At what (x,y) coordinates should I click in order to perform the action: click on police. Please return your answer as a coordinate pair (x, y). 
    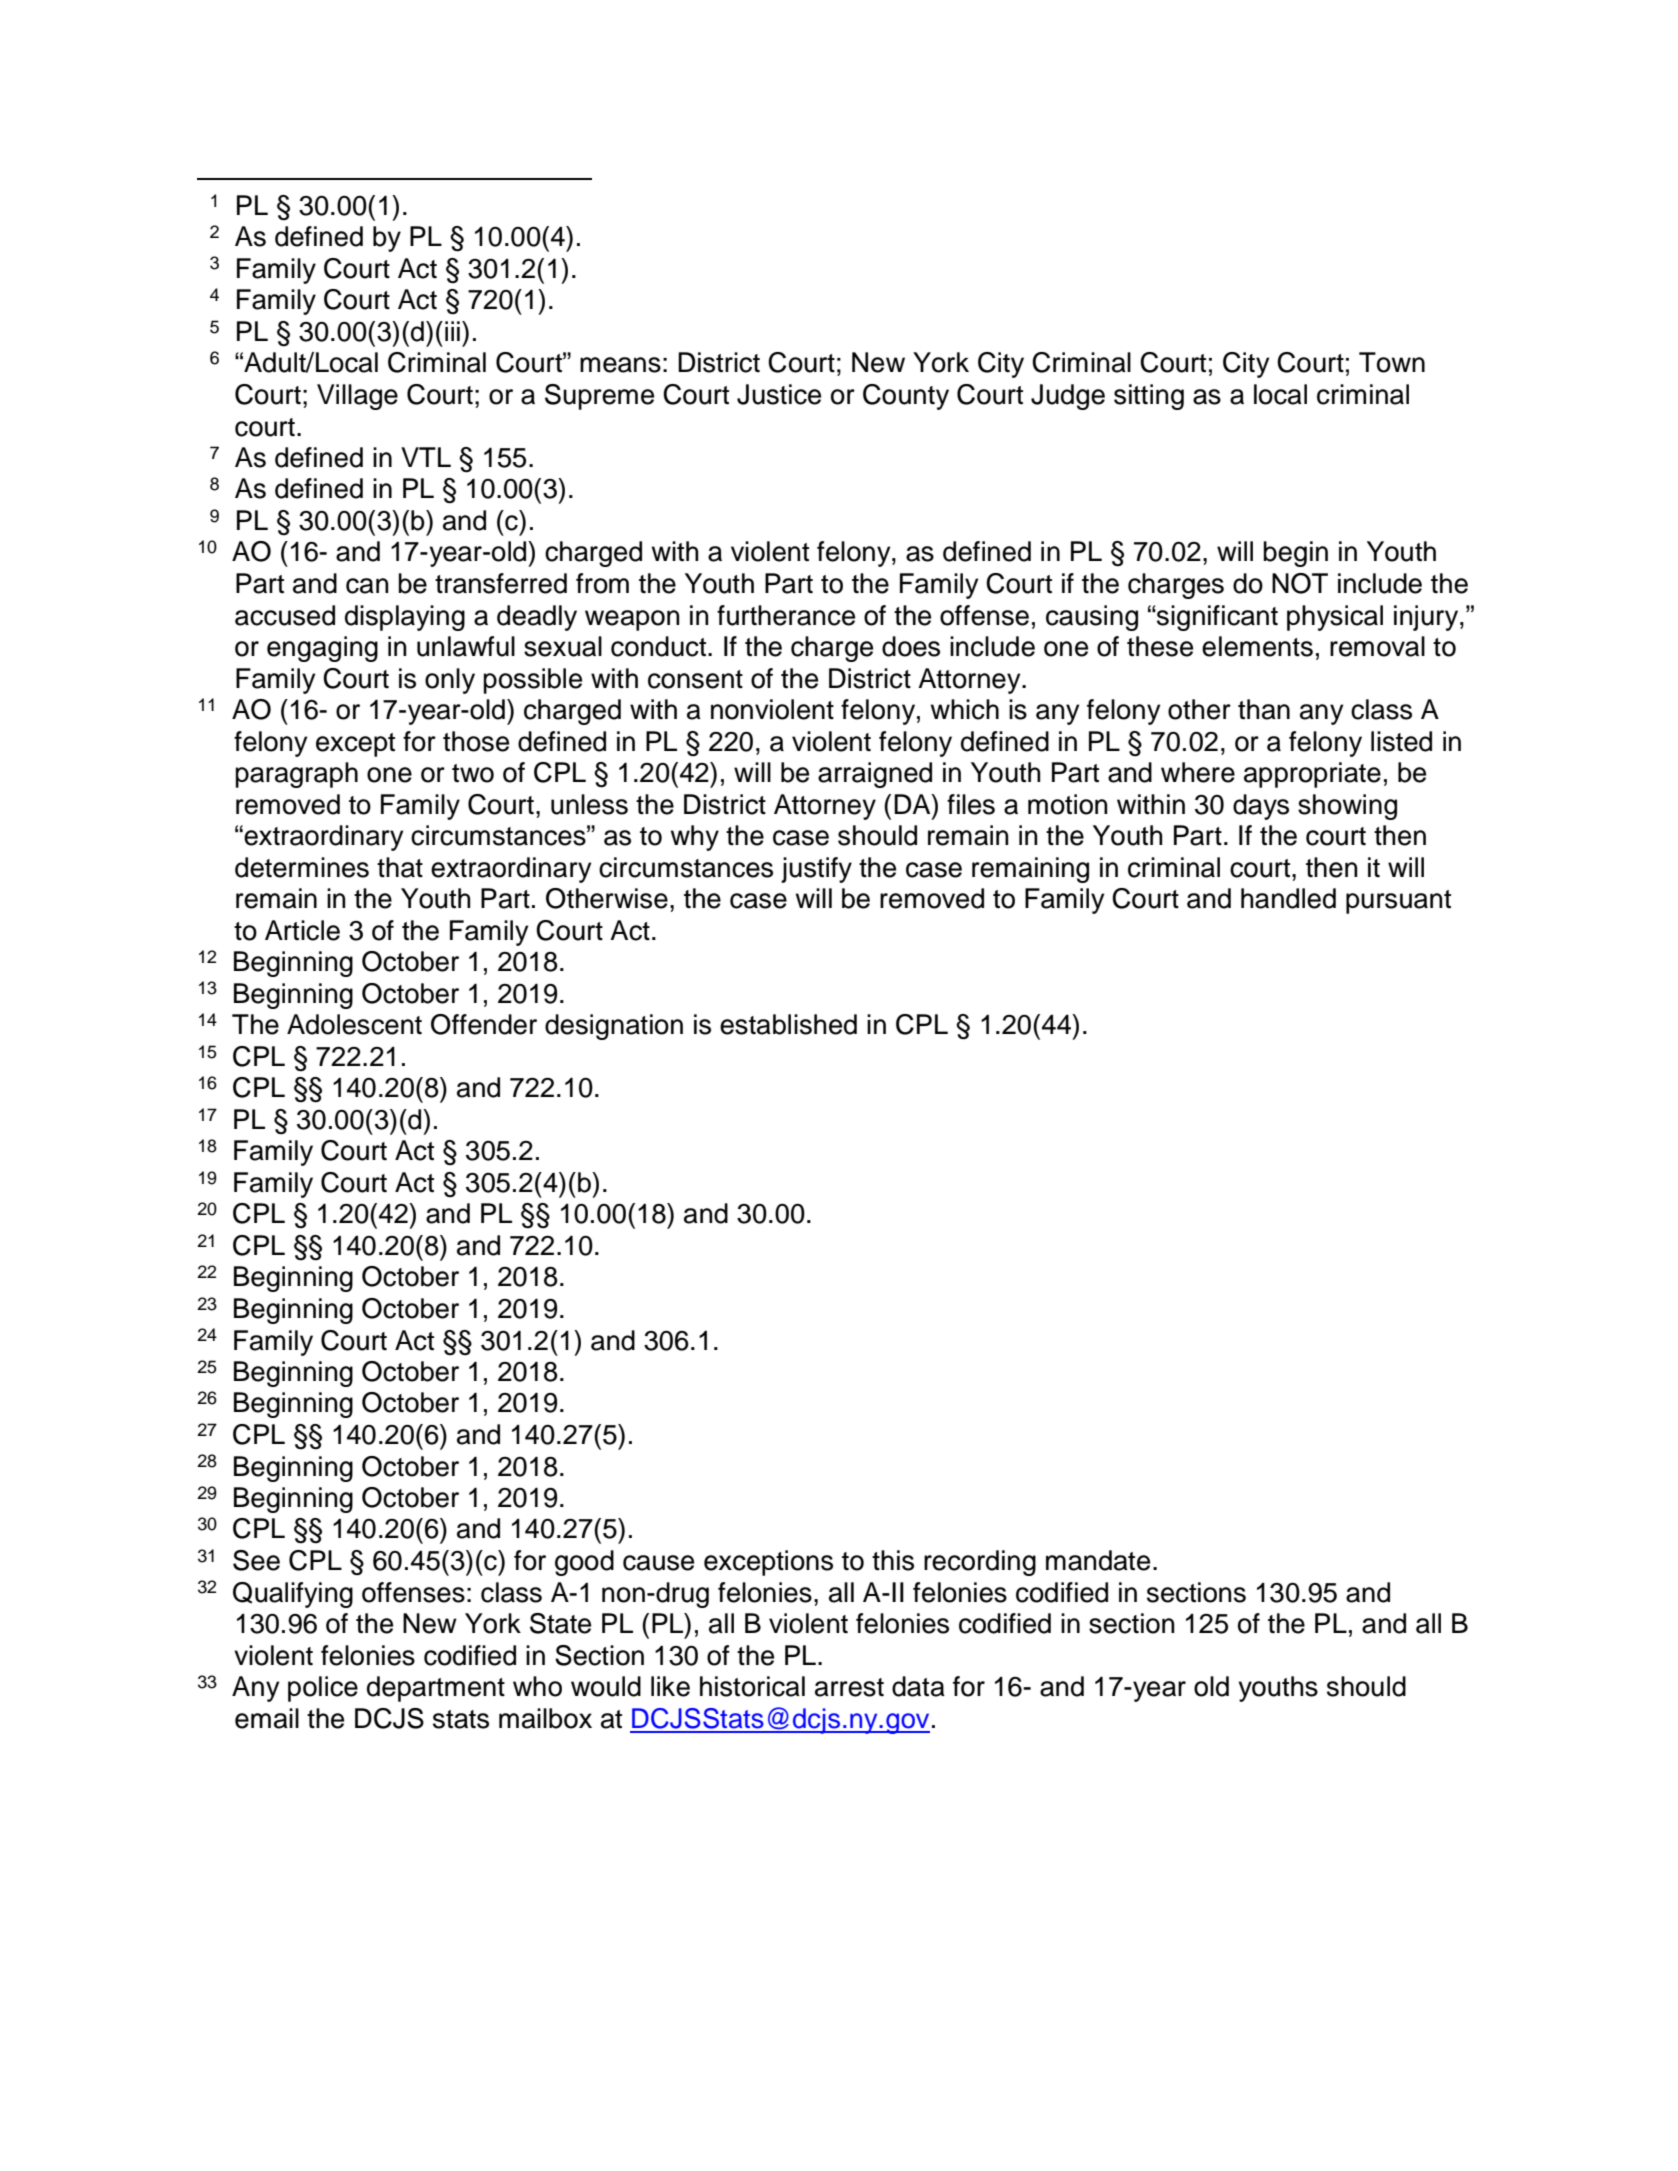
    Looking at the image, I should click on (323, 1689).
